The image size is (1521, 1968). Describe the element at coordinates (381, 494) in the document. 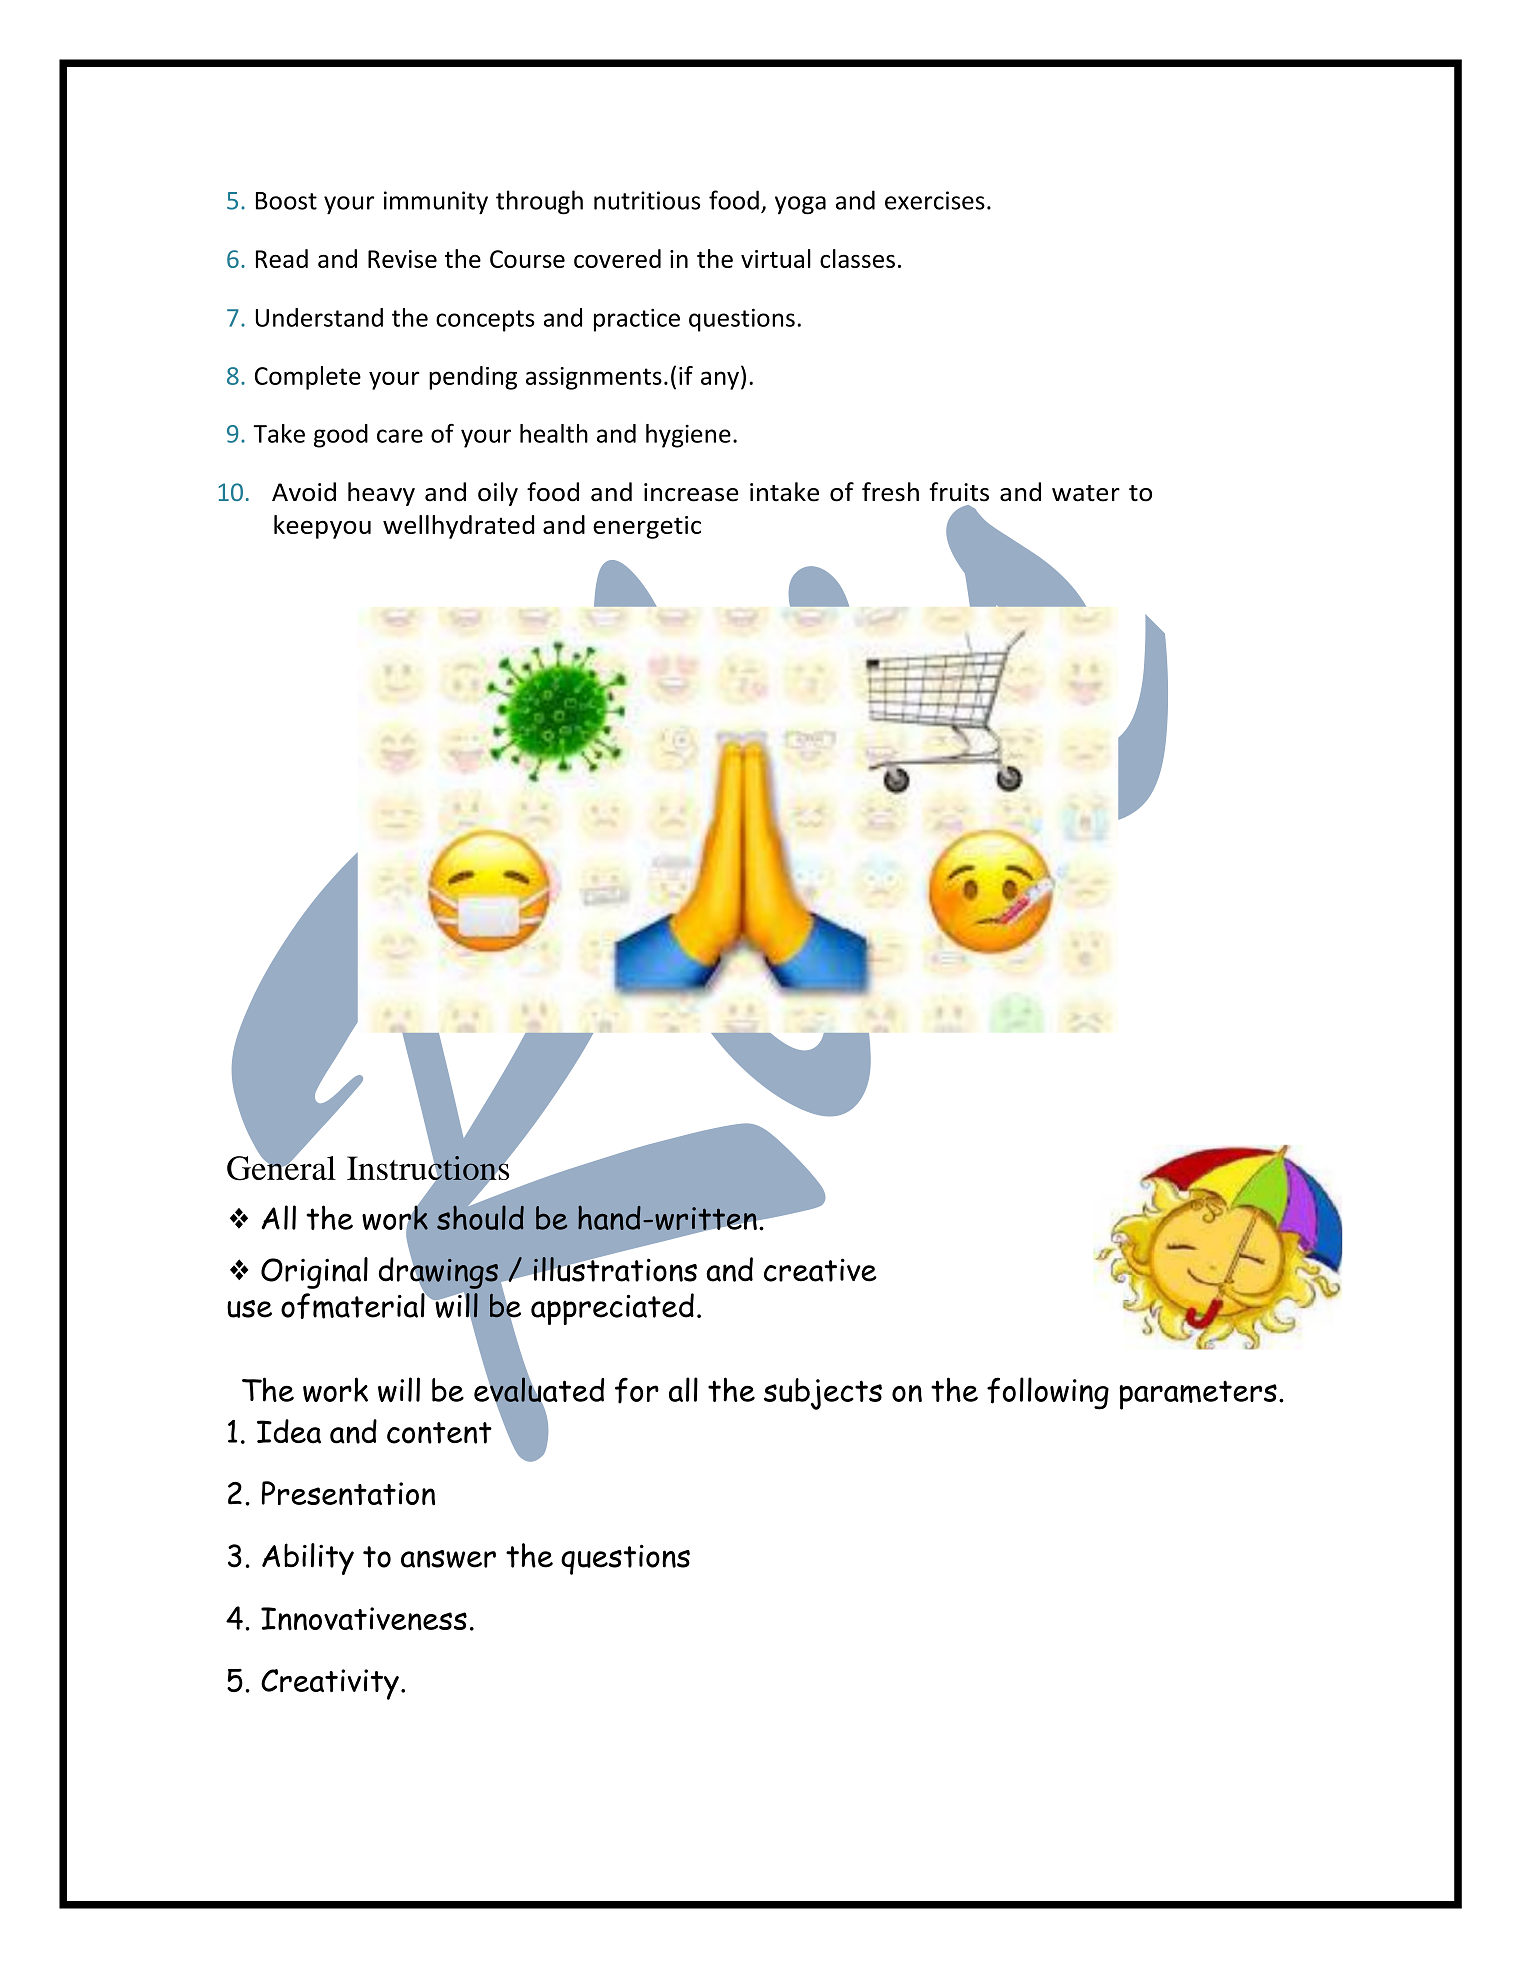

I see `heavy` at that location.
